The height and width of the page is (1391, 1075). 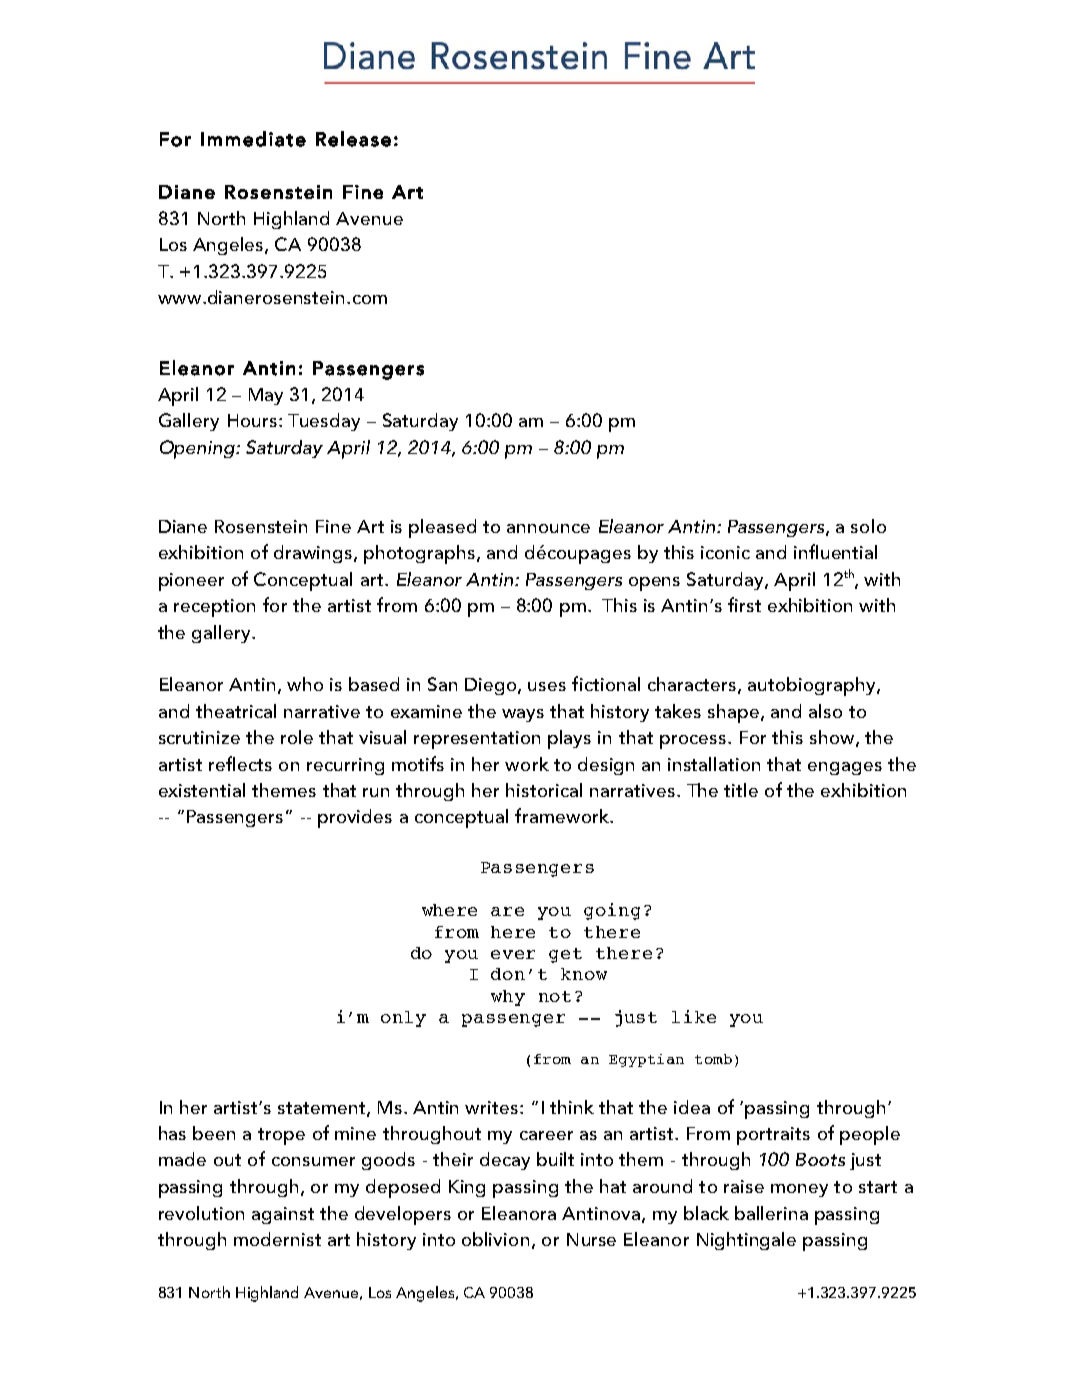 What do you see at coordinates (547, 686) in the page?
I see `uses` at bounding box center [547, 686].
